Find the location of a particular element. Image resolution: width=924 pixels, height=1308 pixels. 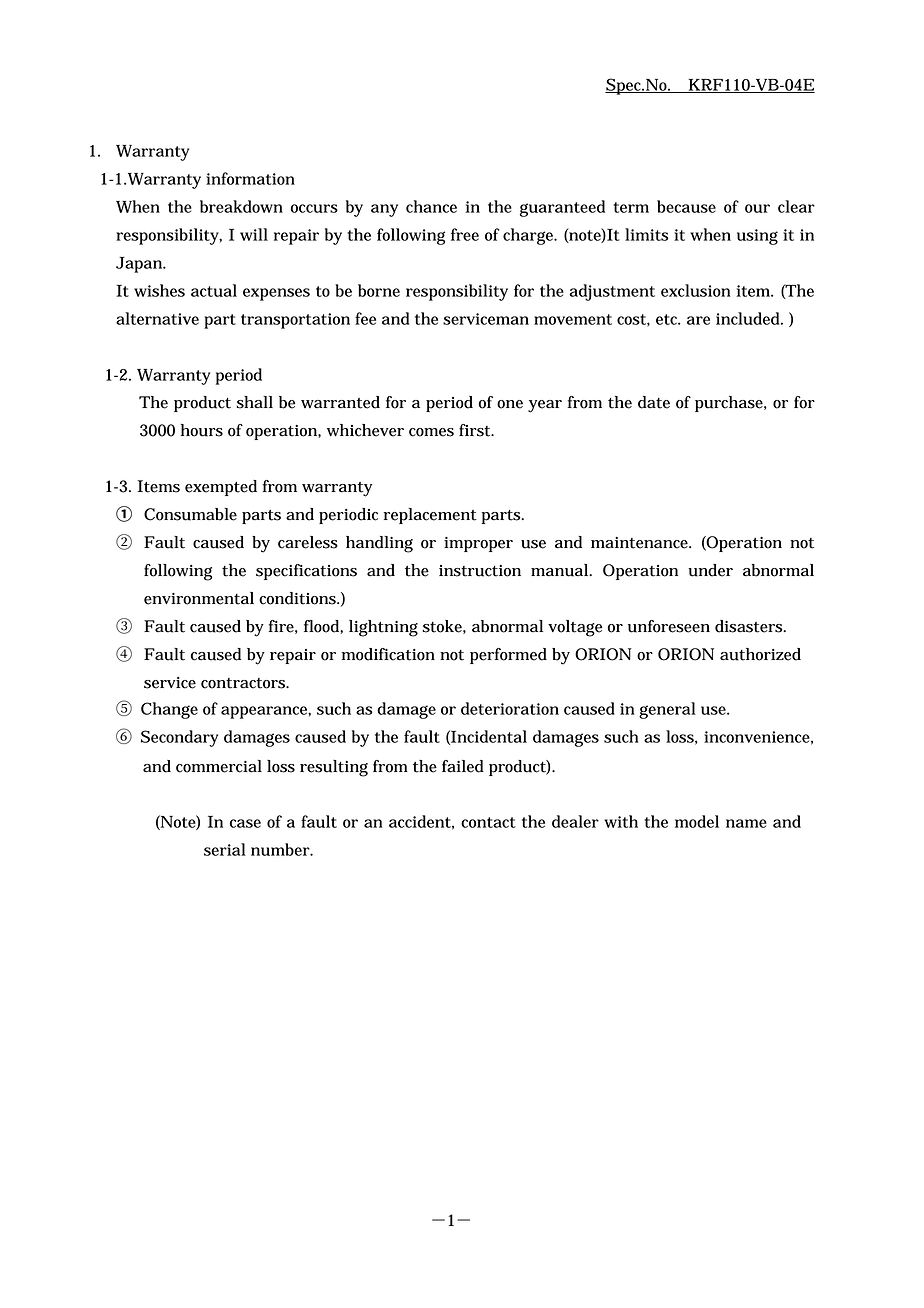

maintenance is located at coordinates (641, 543).
